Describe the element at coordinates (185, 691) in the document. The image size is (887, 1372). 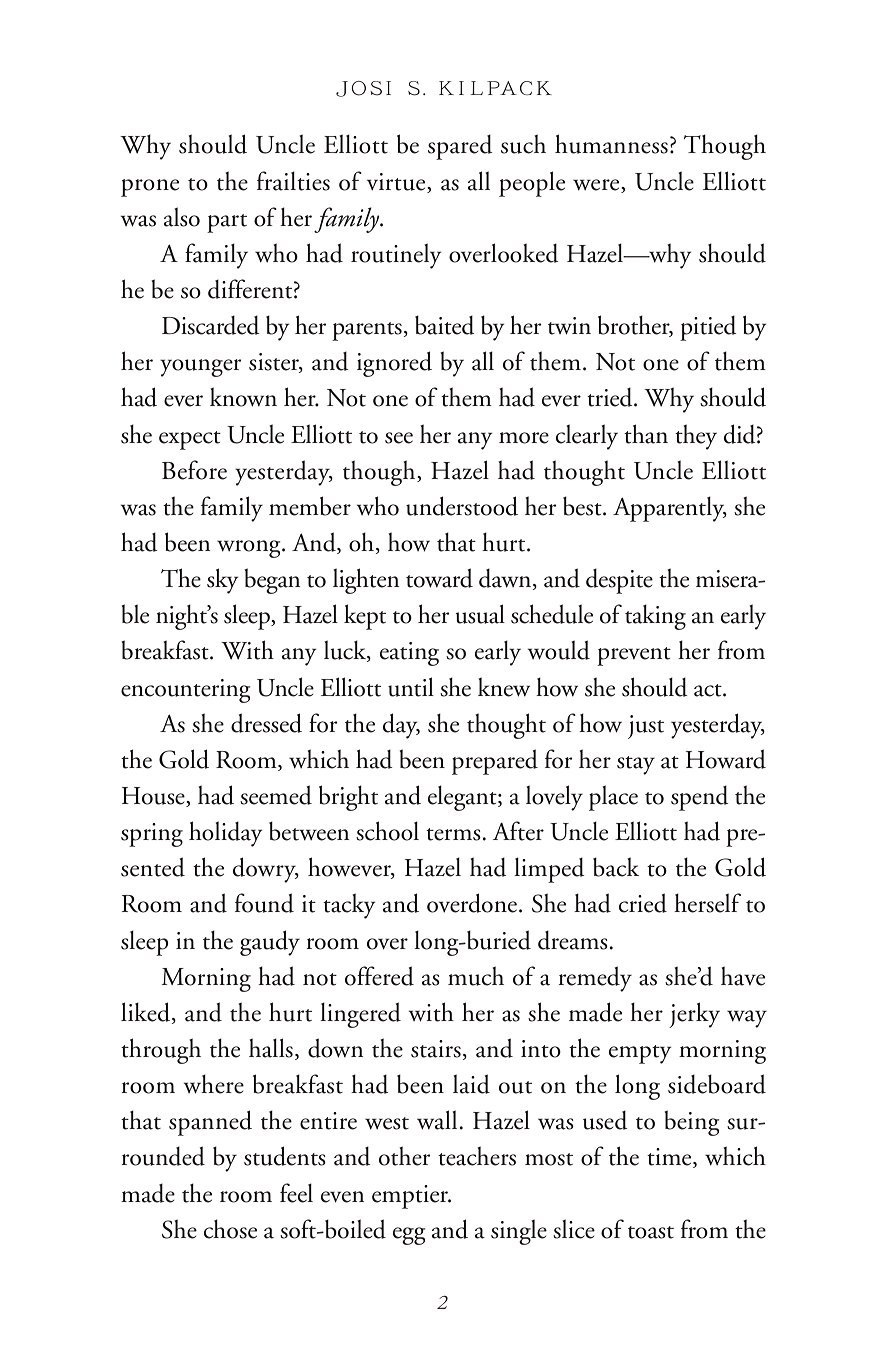
I see `encountering` at that location.
